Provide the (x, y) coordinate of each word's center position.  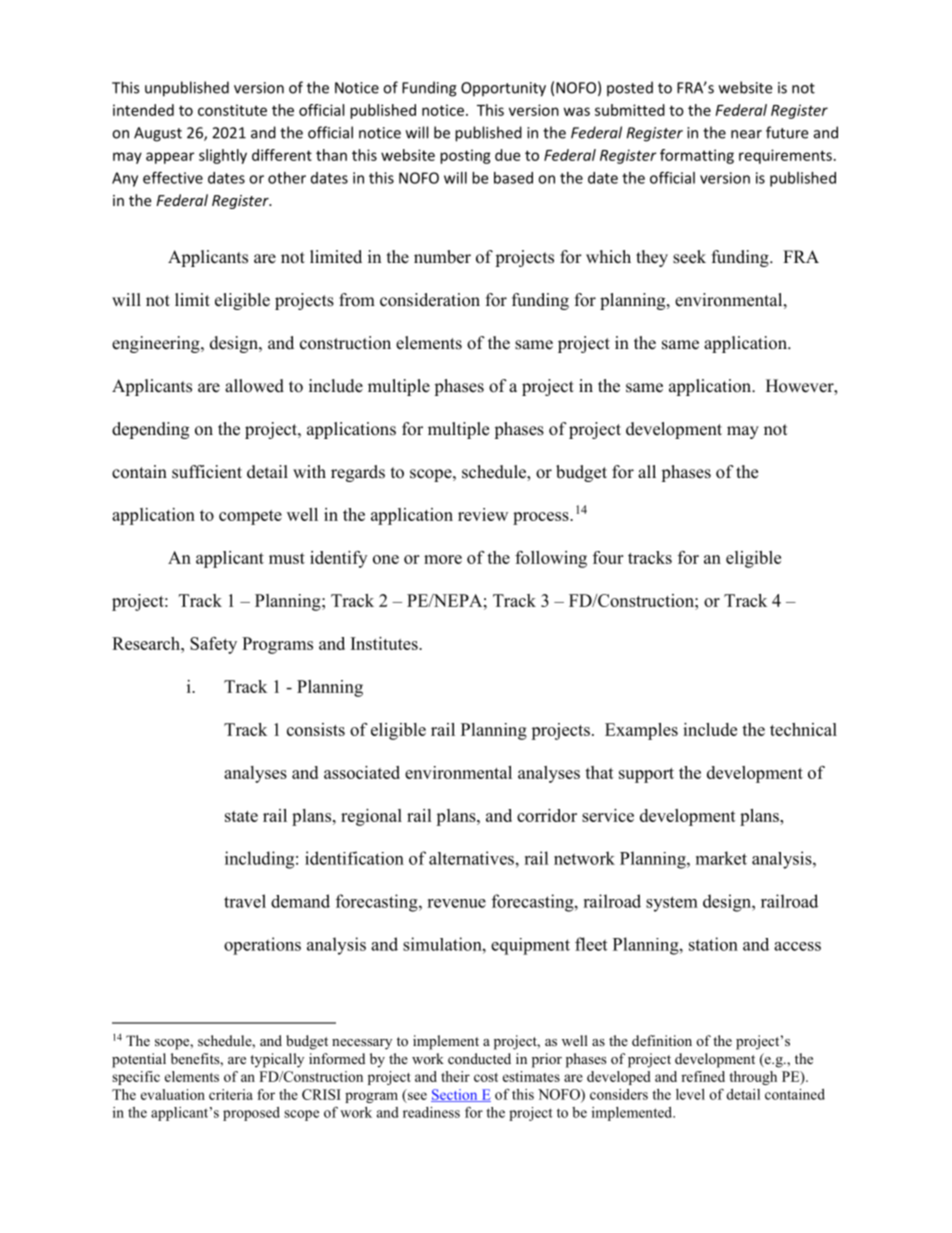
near (746, 134)
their (455, 1076)
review (483, 514)
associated (362, 772)
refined (703, 1076)
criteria (231, 1094)
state (241, 816)
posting (465, 156)
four (608, 557)
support (646, 775)
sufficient (207, 472)
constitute (232, 110)
